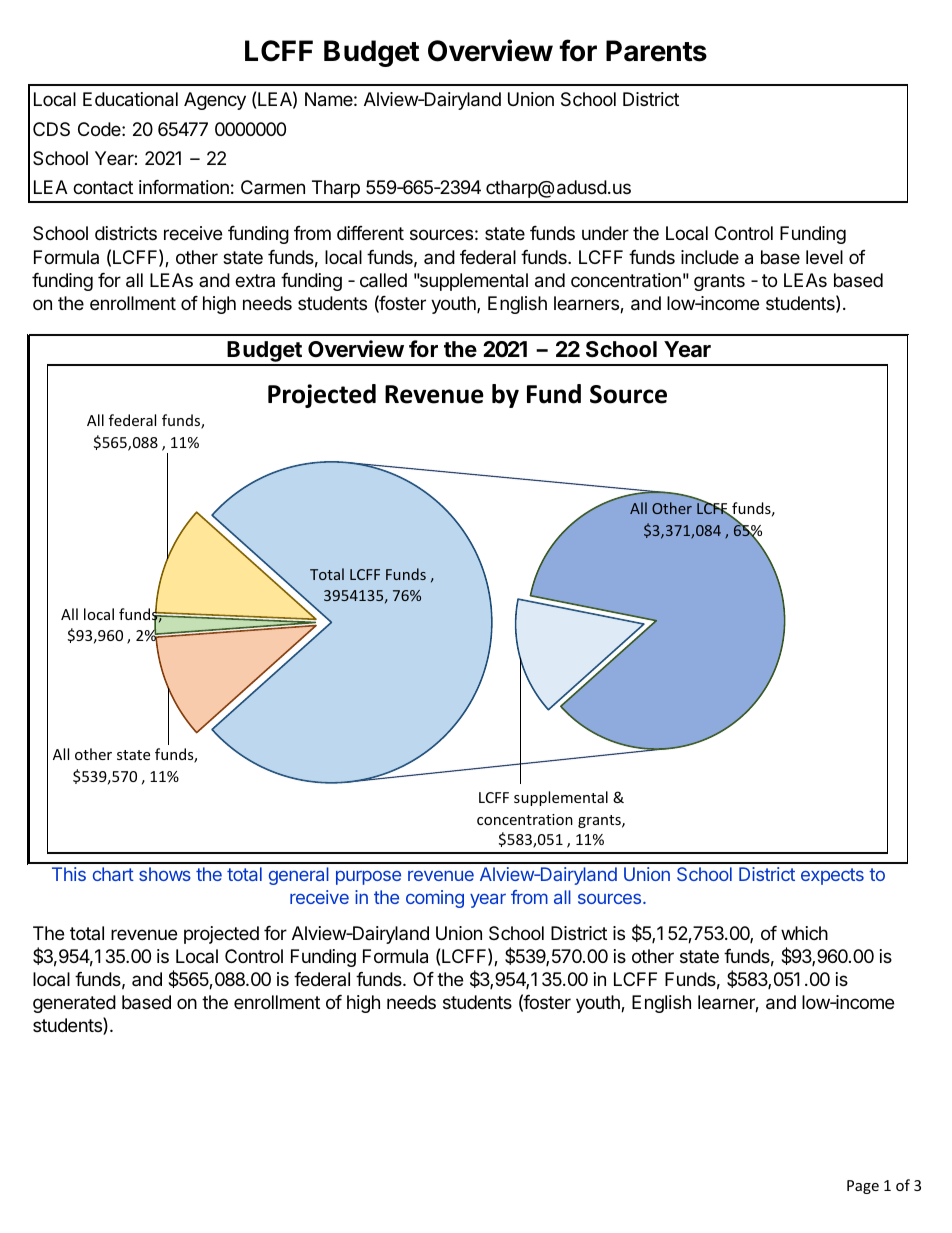 This page has height=1233, width=952. What do you see at coordinates (710, 257) in the page?
I see `include` at bounding box center [710, 257].
